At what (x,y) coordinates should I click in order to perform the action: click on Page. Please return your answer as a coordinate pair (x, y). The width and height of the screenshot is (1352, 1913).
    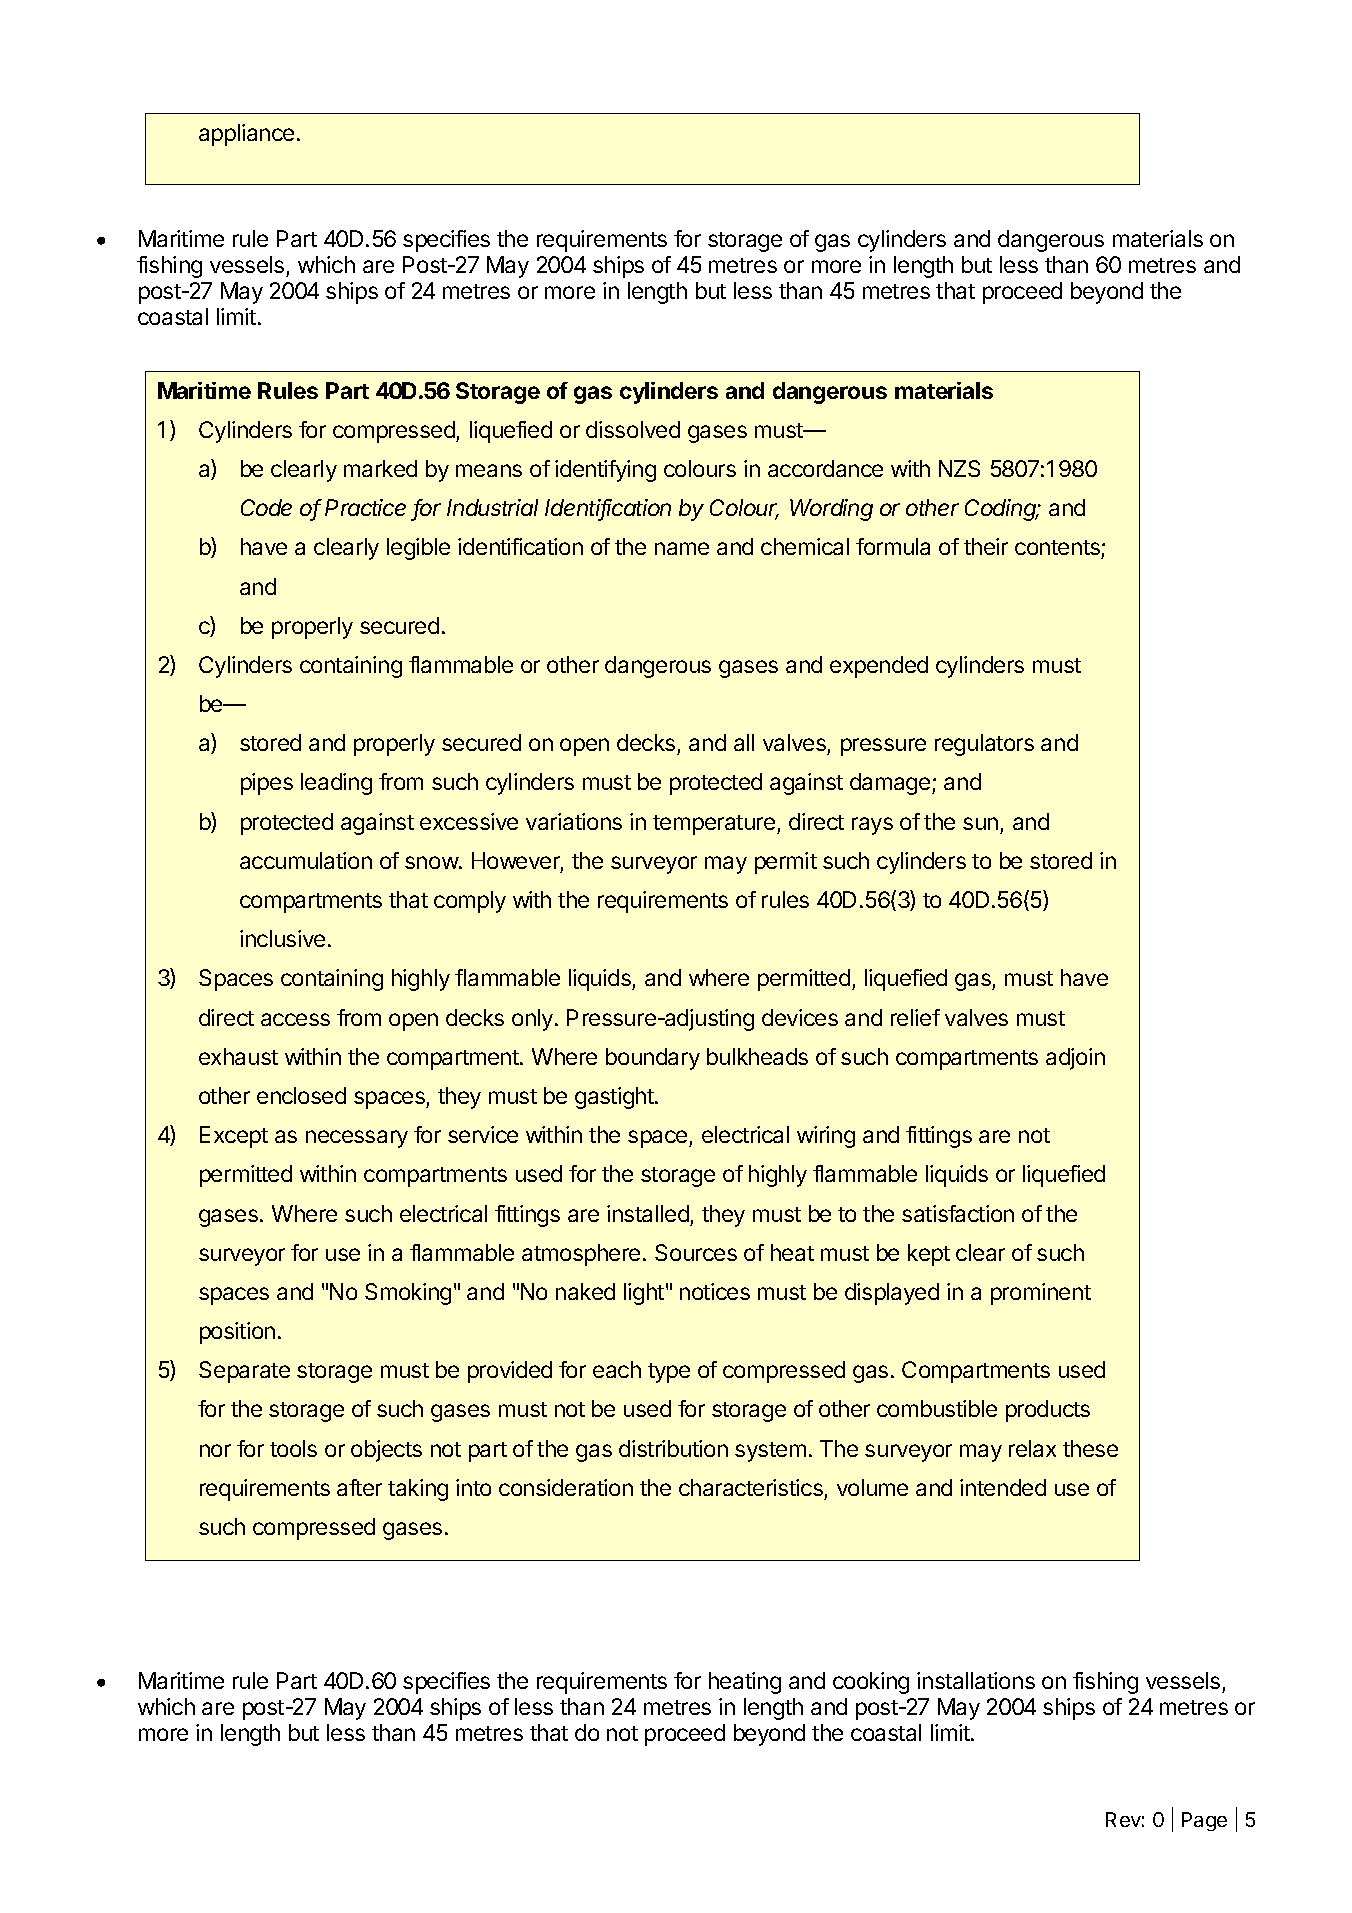
    Looking at the image, I should click on (1204, 1821).
